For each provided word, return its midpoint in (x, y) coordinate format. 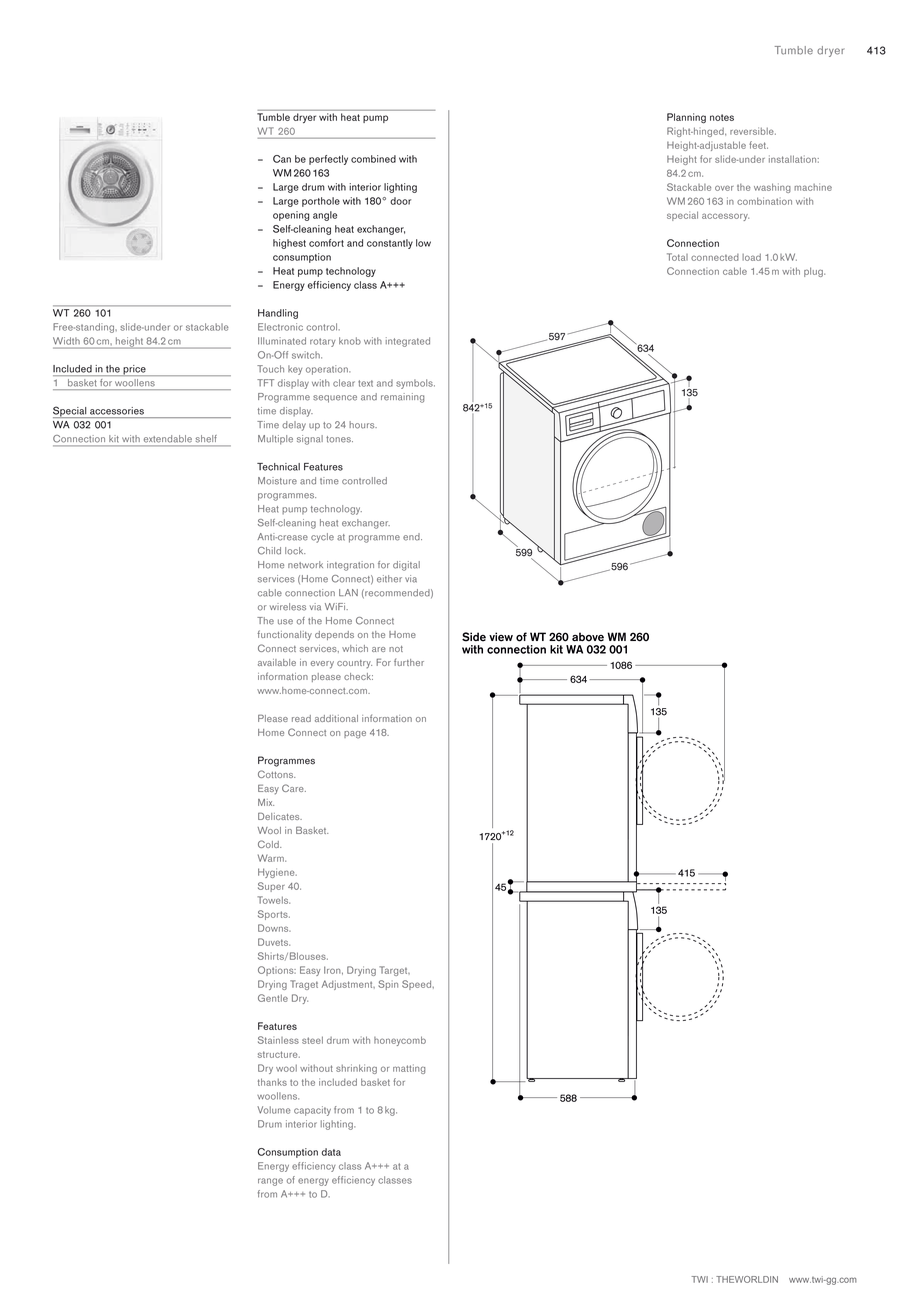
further (409, 662)
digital (406, 566)
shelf (206, 438)
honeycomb (400, 1041)
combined (373, 159)
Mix (266, 802)
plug (814, 272)
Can (282, 159)
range (270, 1182)
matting (409, 1069)
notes (722, 117)
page (355, 735)
